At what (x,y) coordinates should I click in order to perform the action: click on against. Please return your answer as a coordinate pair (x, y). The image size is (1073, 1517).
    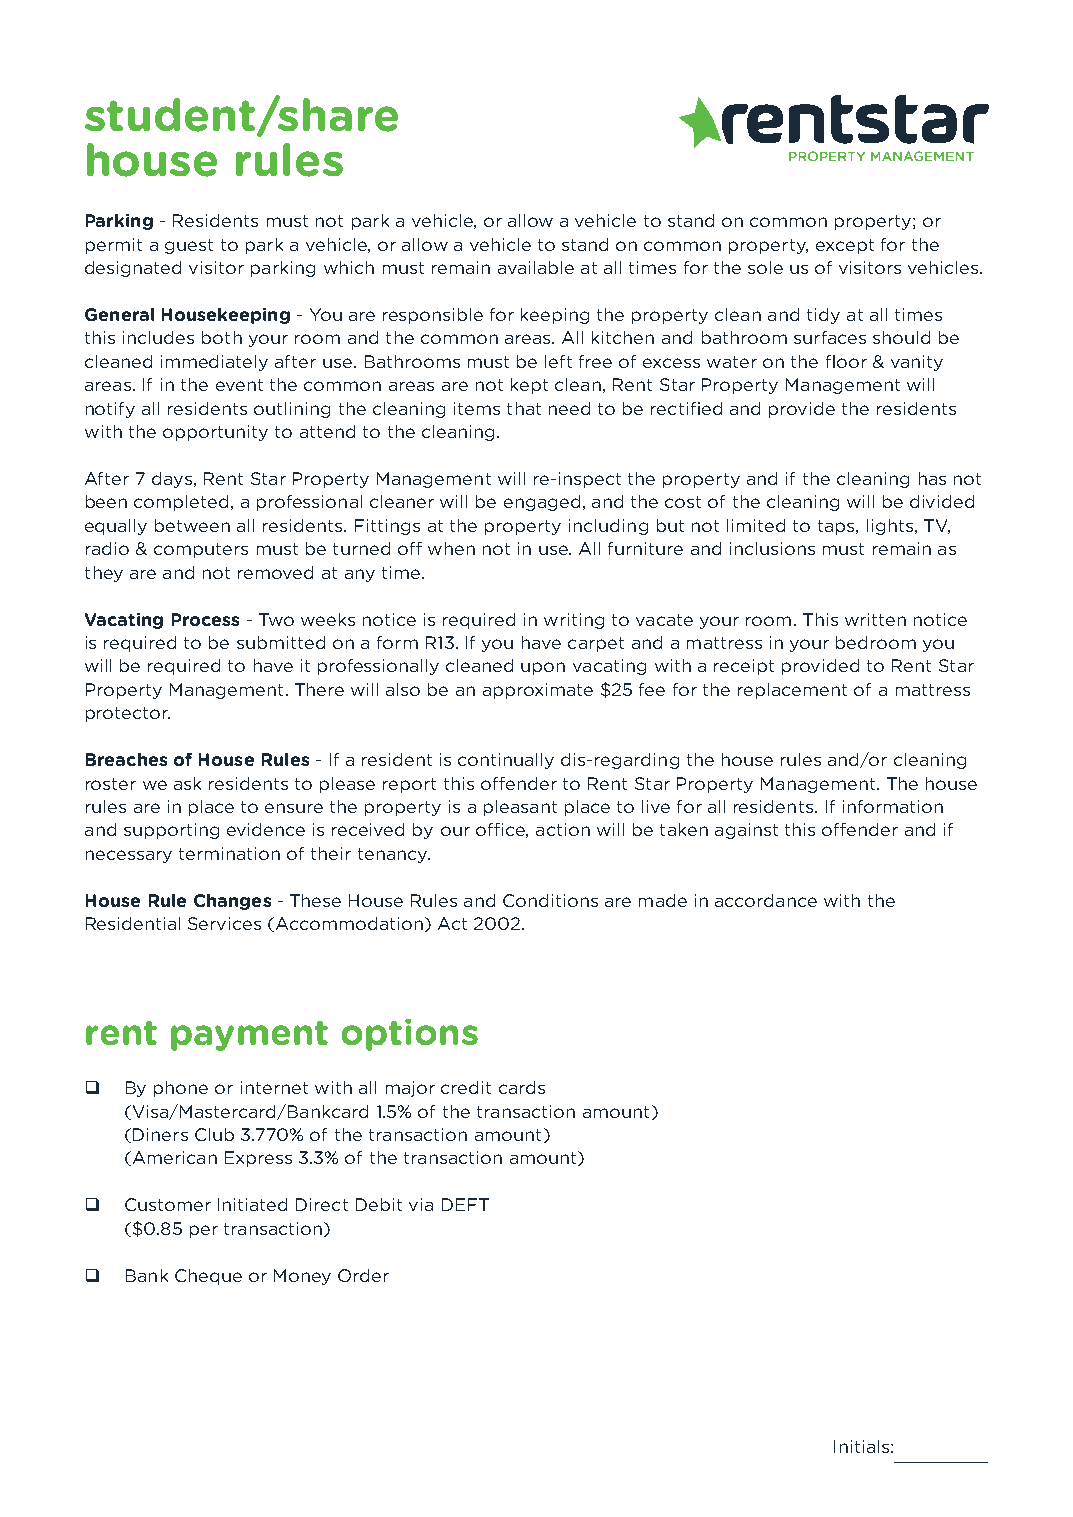
    Looking at the image, I should click on (746, 831).
